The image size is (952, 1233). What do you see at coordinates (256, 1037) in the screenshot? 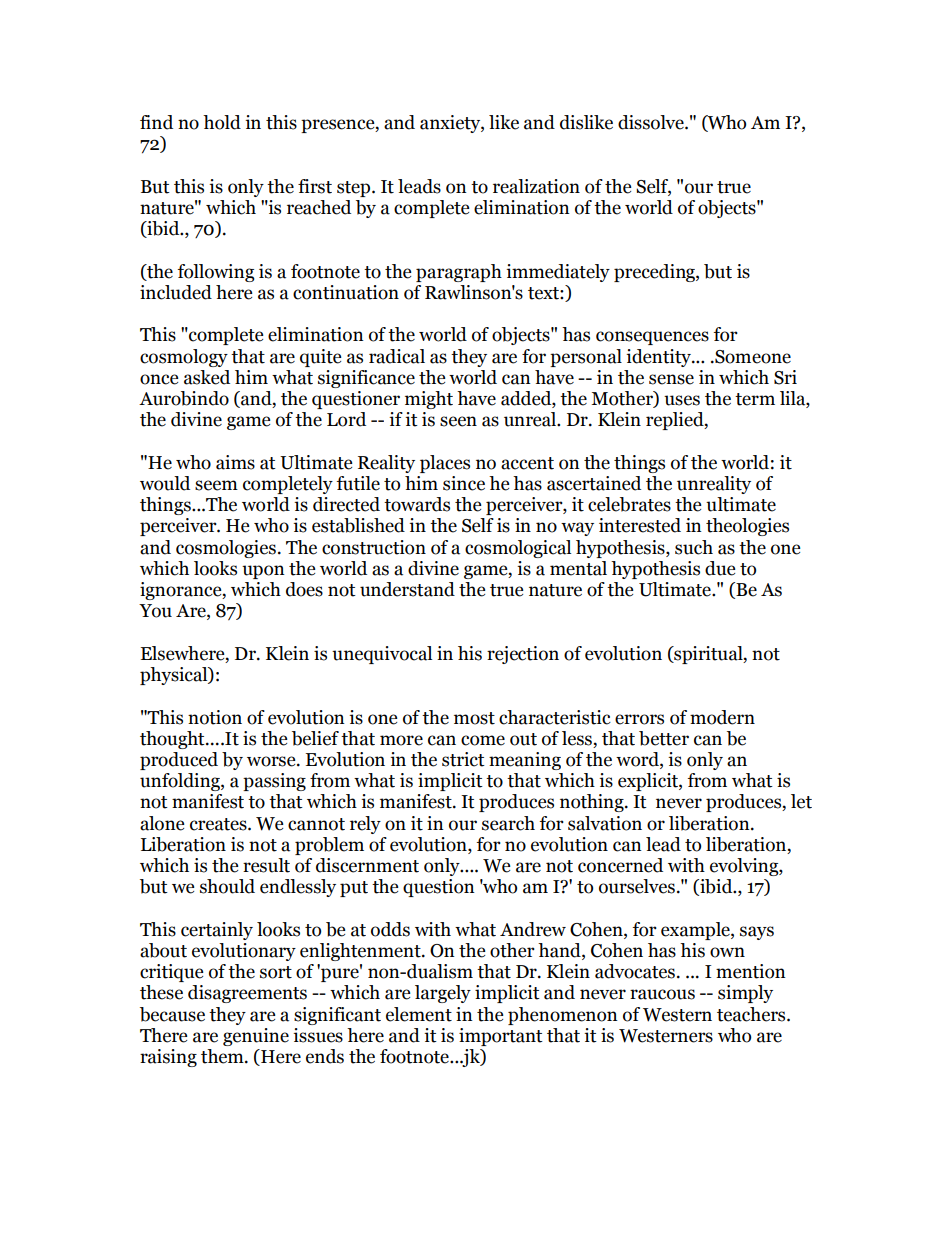
I see `genuine` at bounding box center [256, 1037].
